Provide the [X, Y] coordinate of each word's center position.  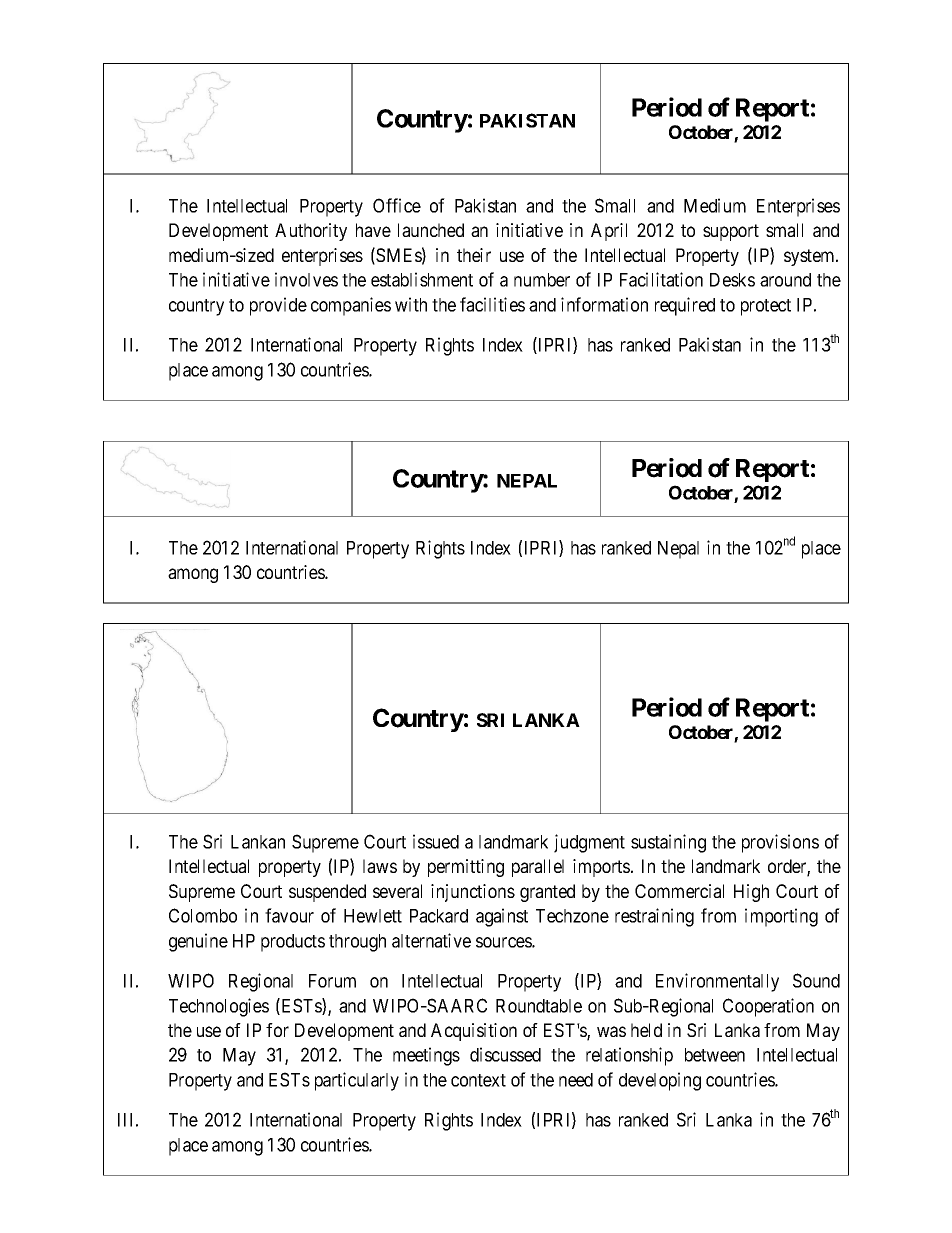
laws [380, 866]
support [731, 232]
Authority [311, 232]
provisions [780, 843]
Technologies [219, 1007]
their [474, 255]
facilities [492, 304]
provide [278, 306]
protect [766, 307]
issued [436, 841]
